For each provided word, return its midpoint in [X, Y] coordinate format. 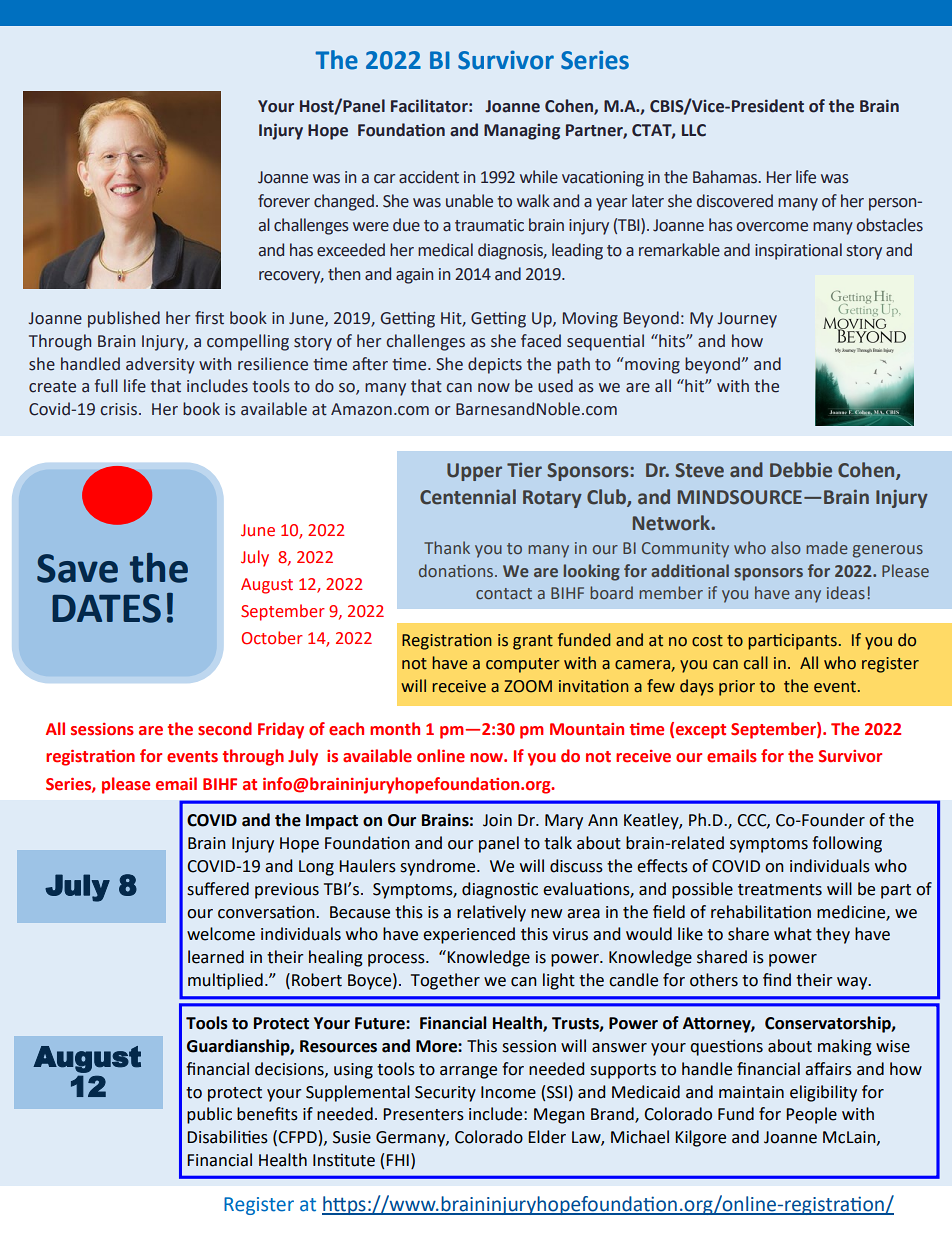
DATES [106, 608]
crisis [118, 409]
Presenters [423, 1114]
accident [429, 177]
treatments [780, 890]
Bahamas [726, 177]
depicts [495, 365]
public [209, 1115]
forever [284, 201]
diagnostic [500, 890]
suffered [218, 889]
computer [523, 665]
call [756, 663]
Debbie [801, 470]
